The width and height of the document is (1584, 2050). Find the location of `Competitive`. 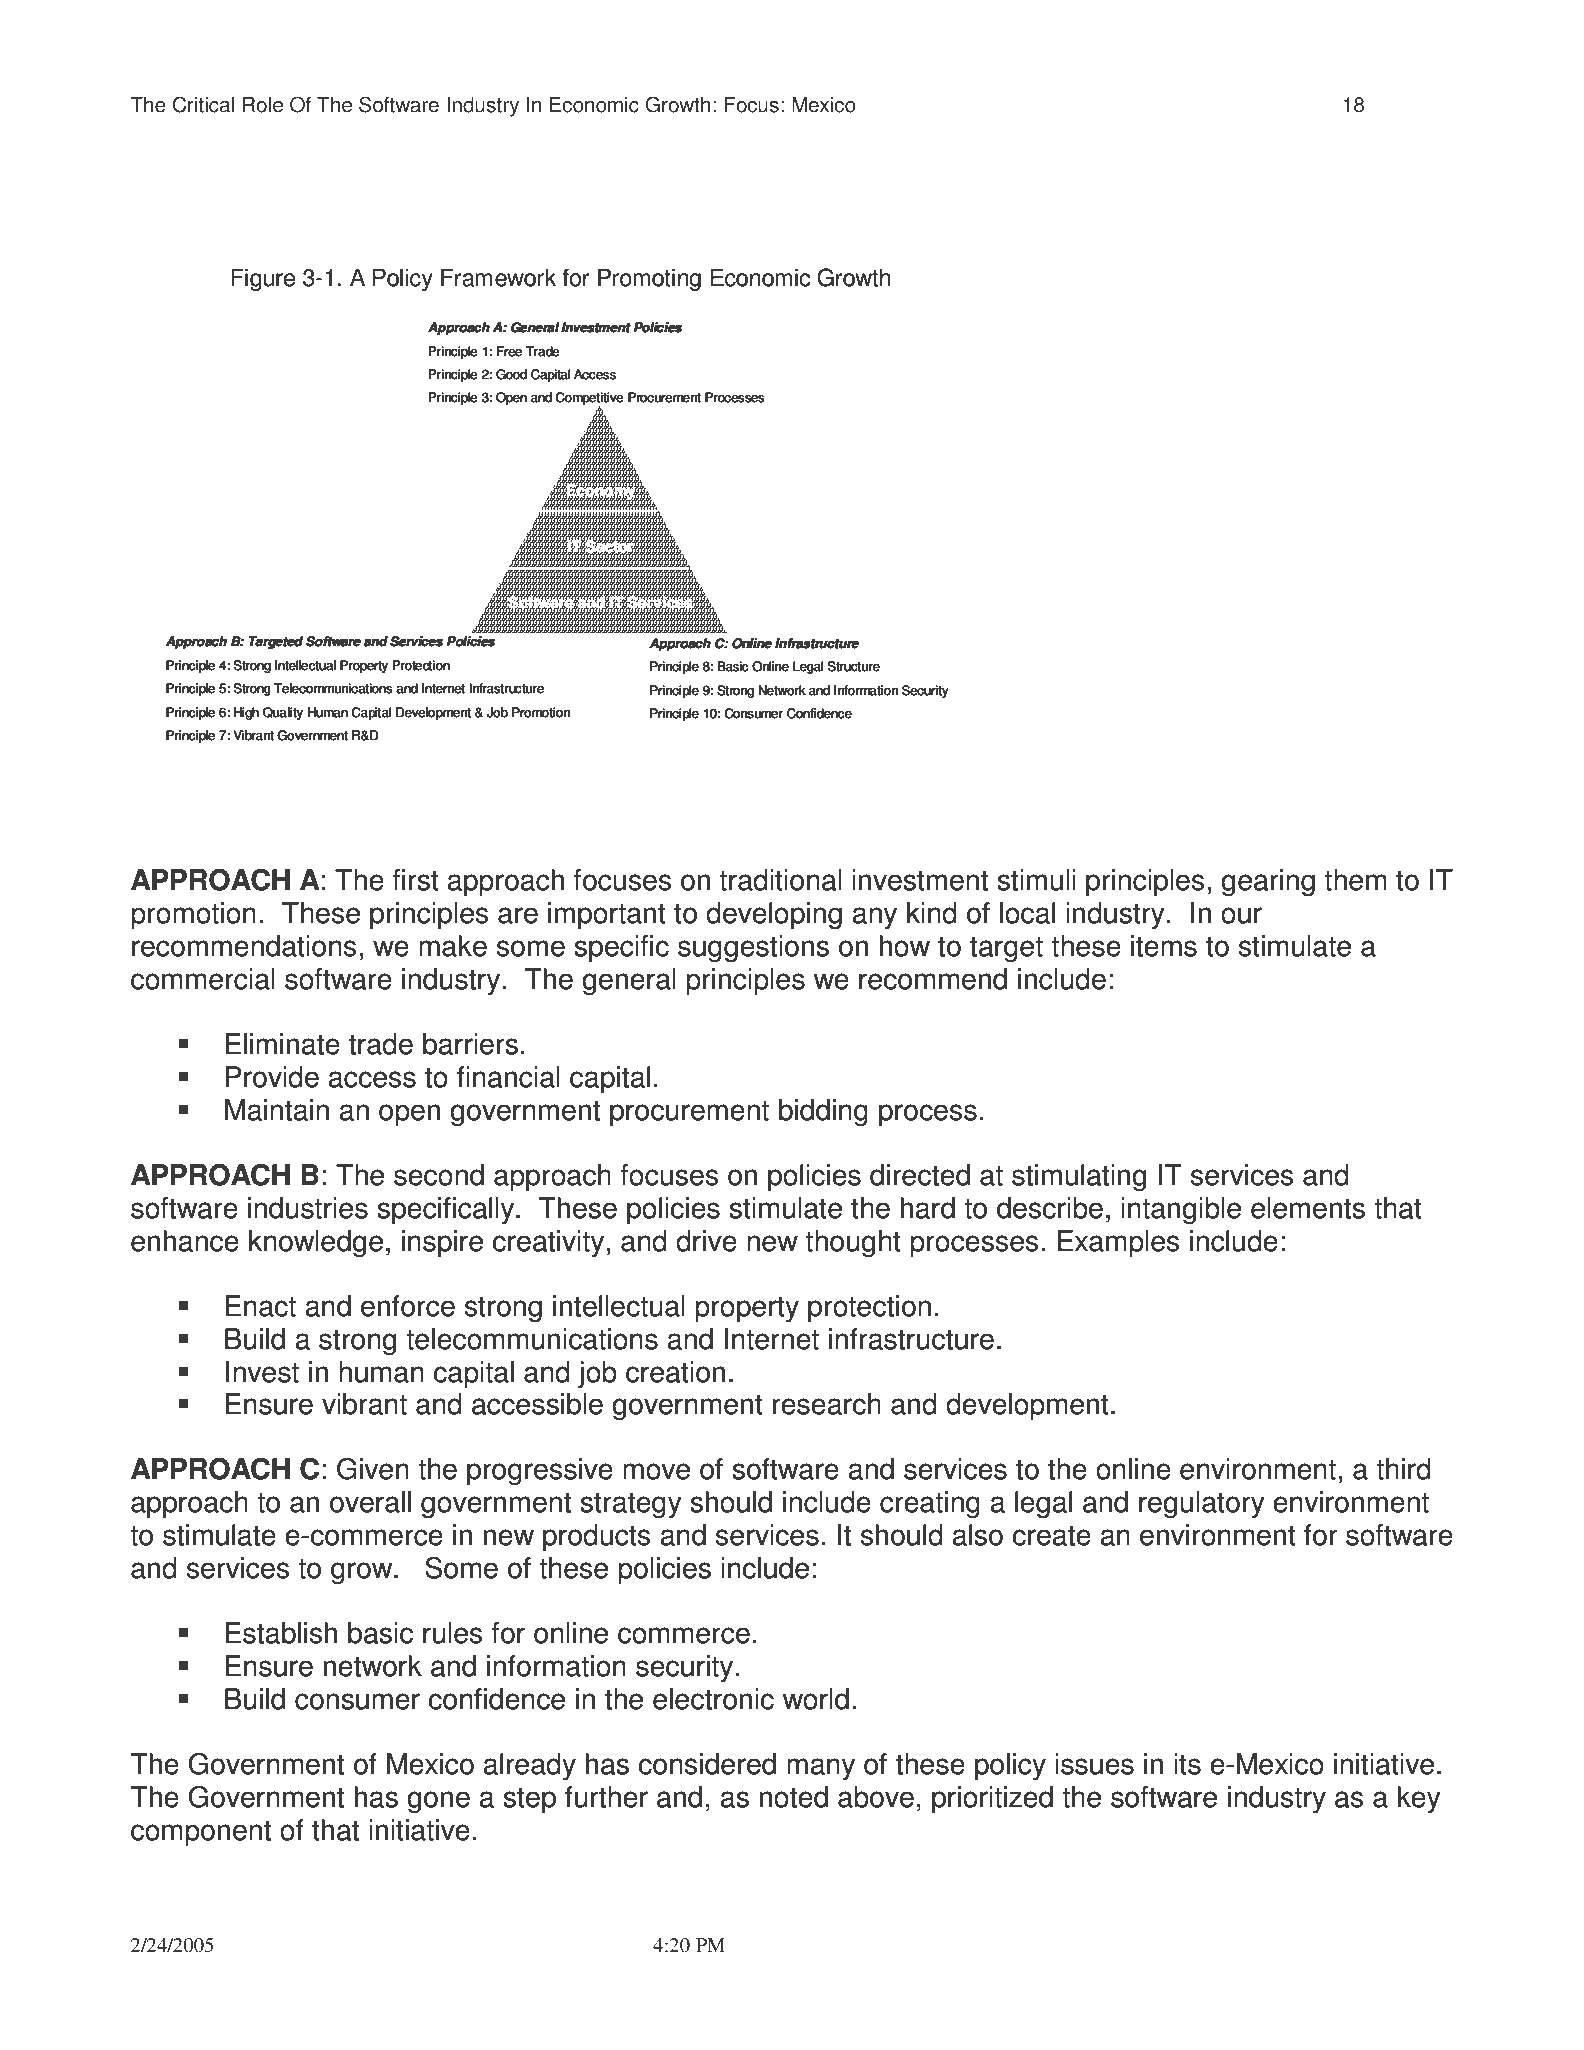

Competitive is located at coordinates (589, 400).
